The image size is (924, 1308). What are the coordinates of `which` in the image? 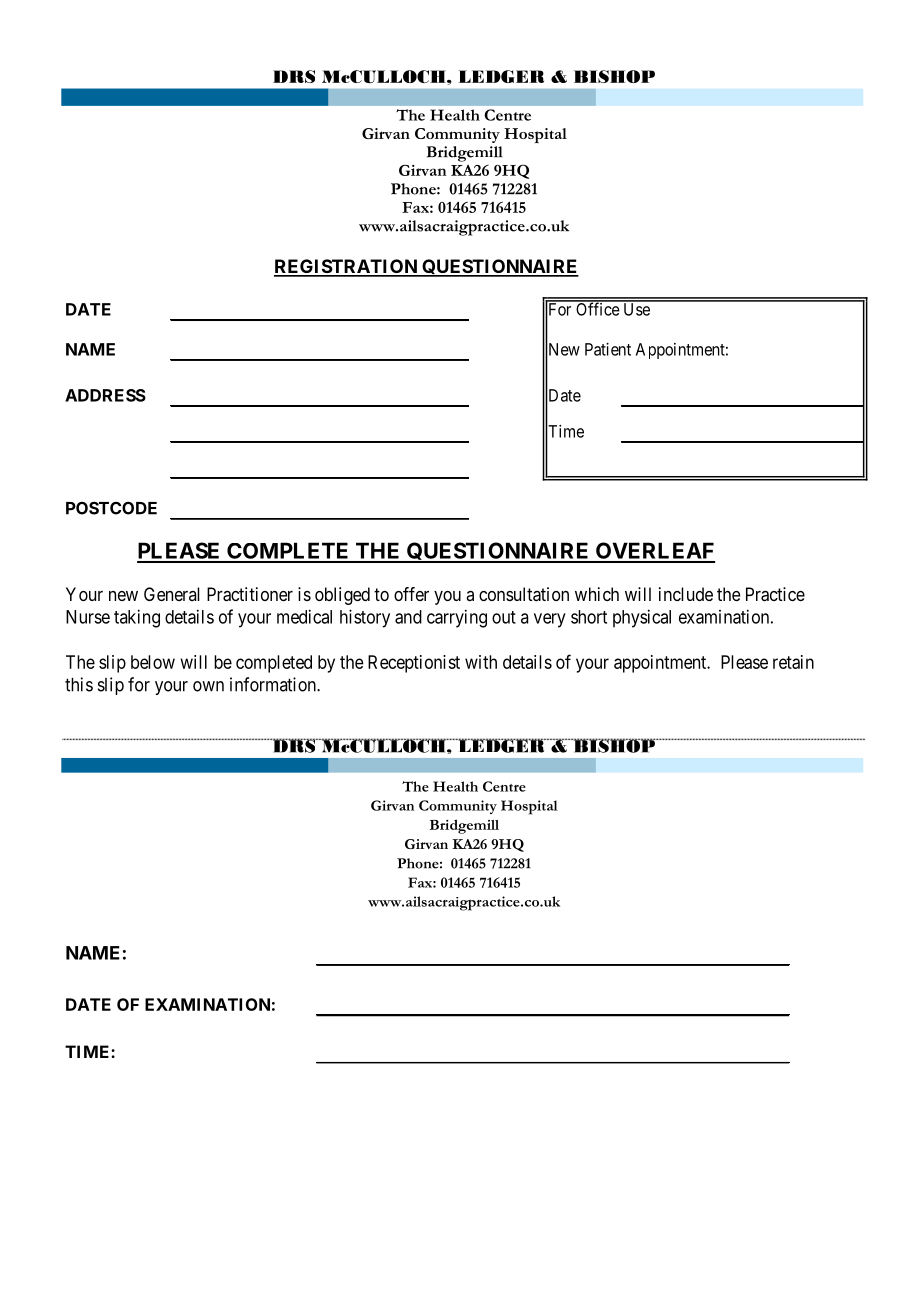 It's located at (597, 594).
